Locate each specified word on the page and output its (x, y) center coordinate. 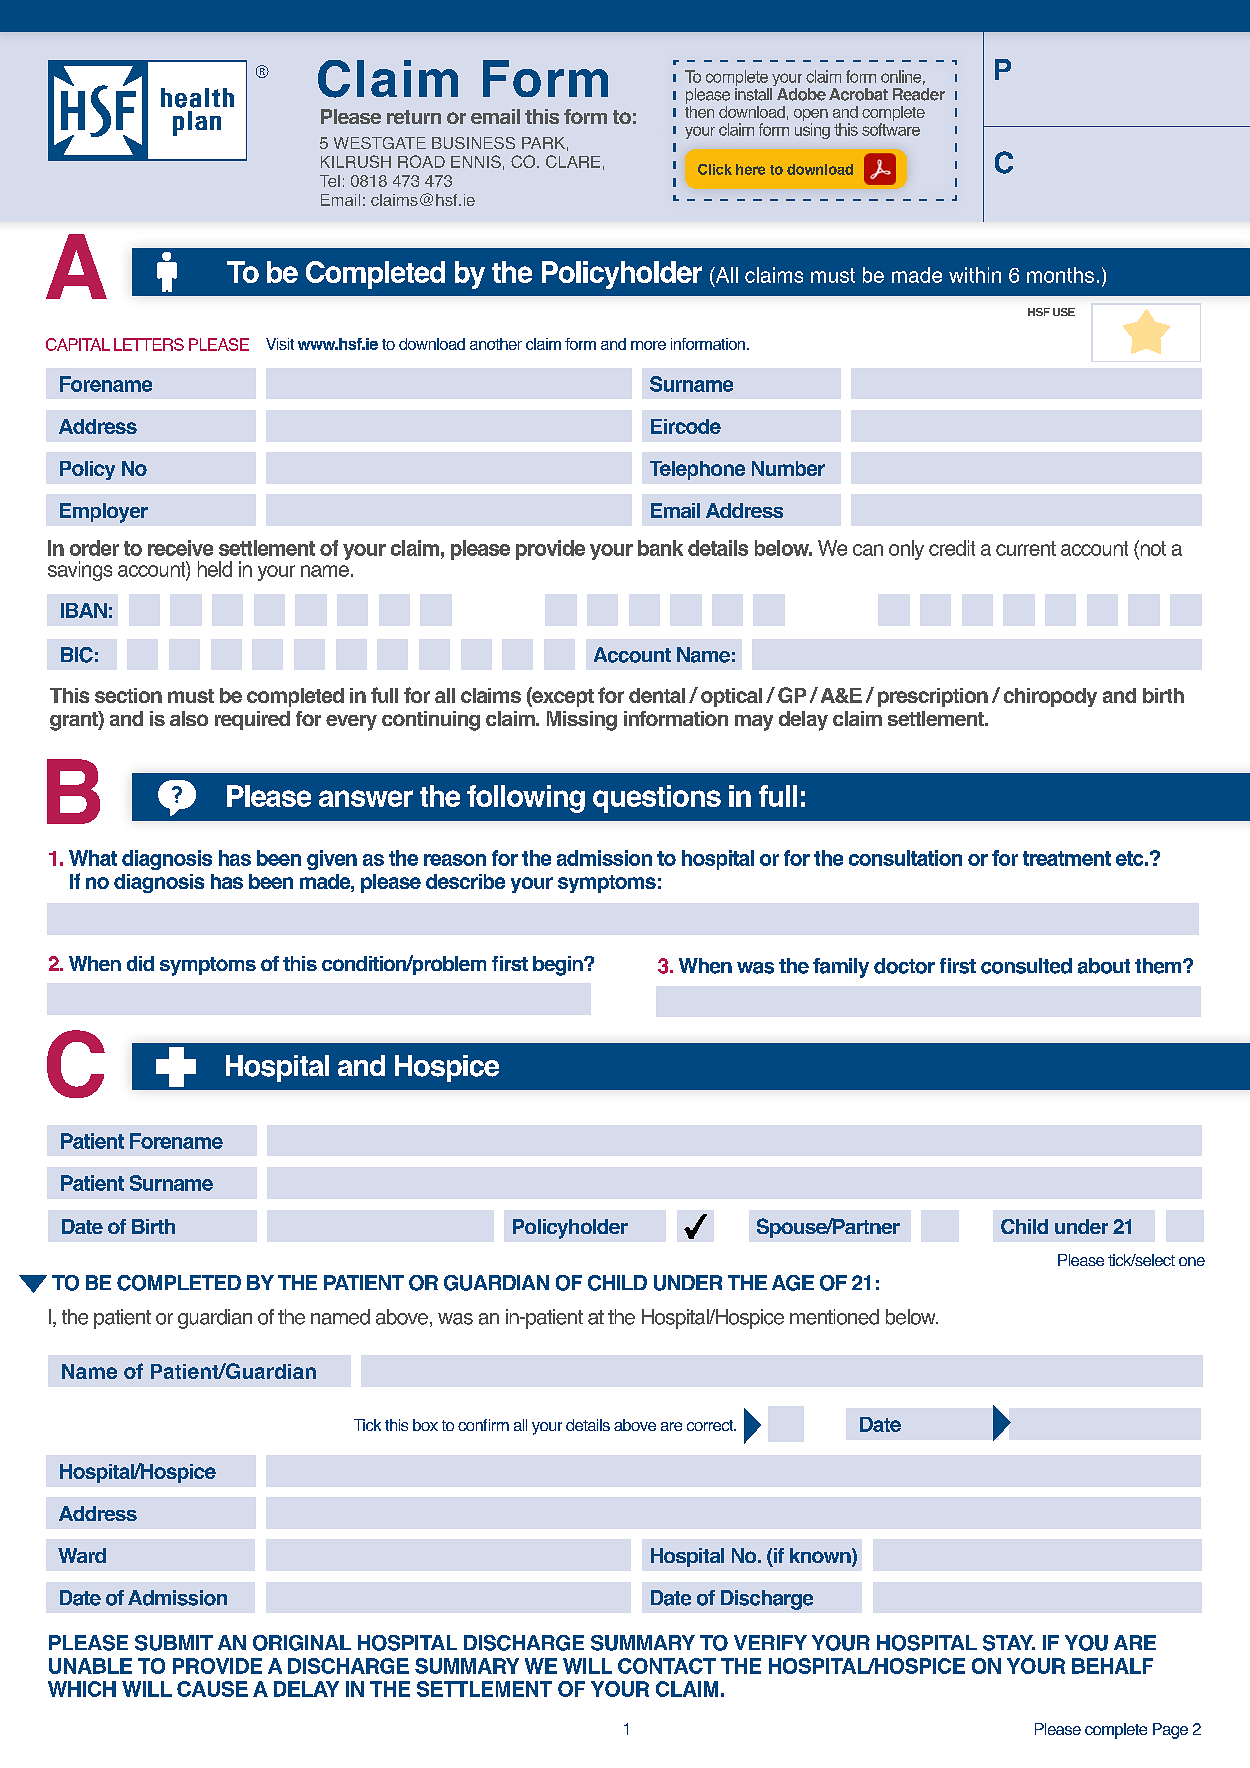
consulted (1026, 966)
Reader (919, 94)
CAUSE (212, 1689)
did (140, 963)
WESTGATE (380, 143)
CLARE (573, 161)
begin (559, 966)
